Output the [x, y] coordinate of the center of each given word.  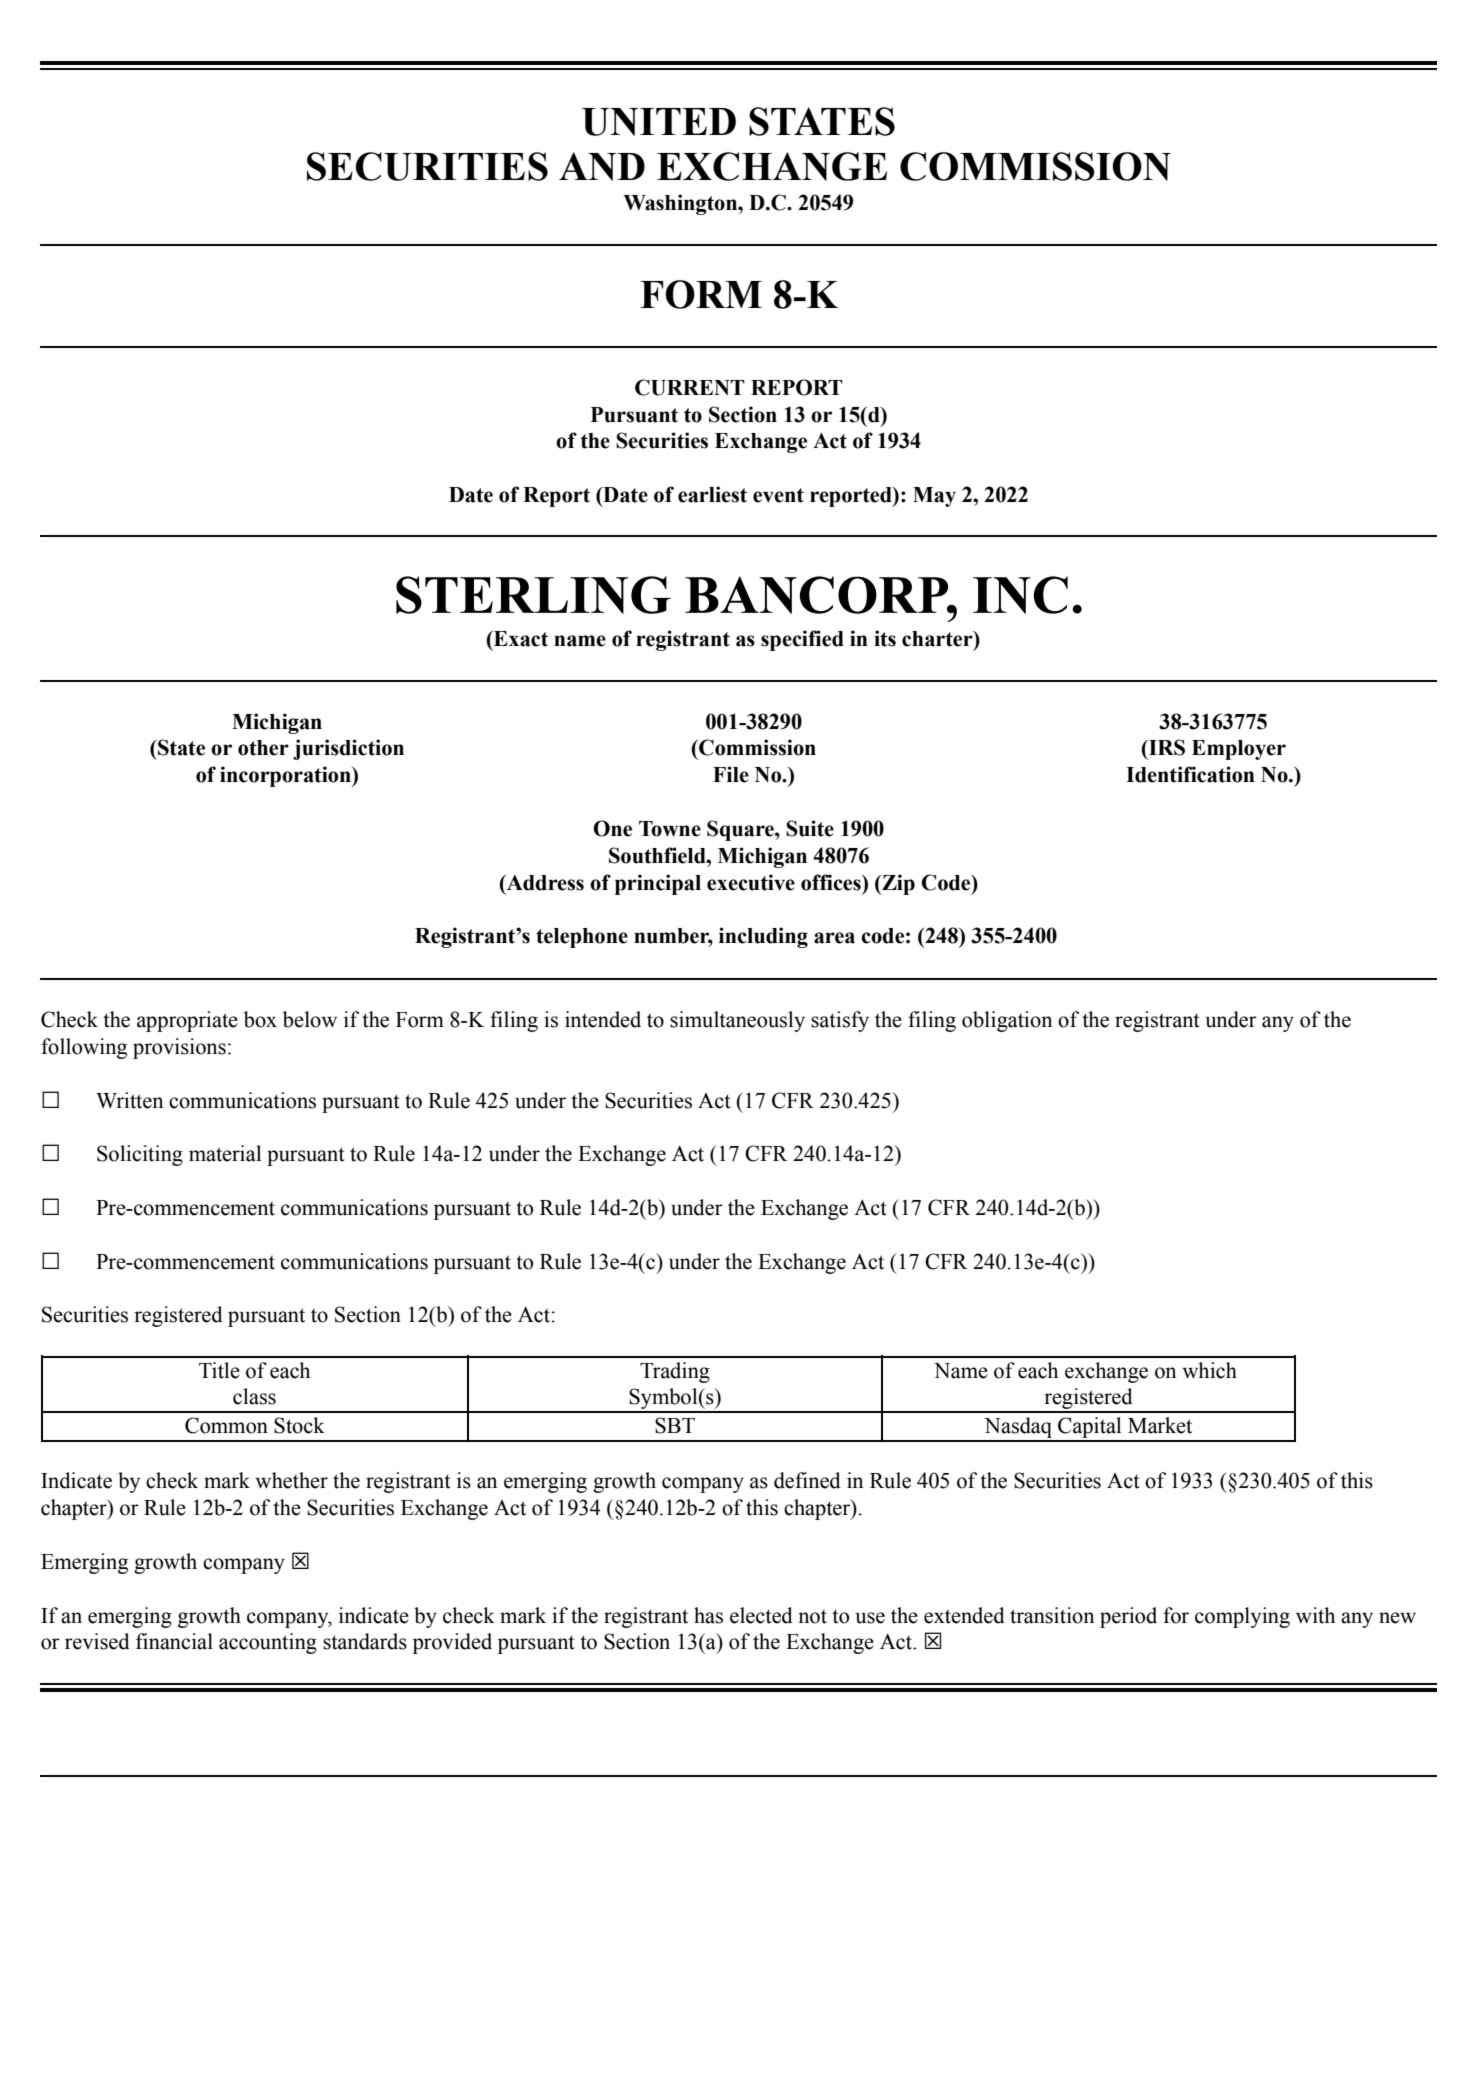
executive [751, 882]
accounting [268, 1643]
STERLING [533, 595]
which [1209, 1370]
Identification [1190, 774]
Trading [675, 1372]
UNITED [659, 122]
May [934, 497]
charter [938, 640]
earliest [712, 494]
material [225, 1153]
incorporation [286, 776]
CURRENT [690, 387]
